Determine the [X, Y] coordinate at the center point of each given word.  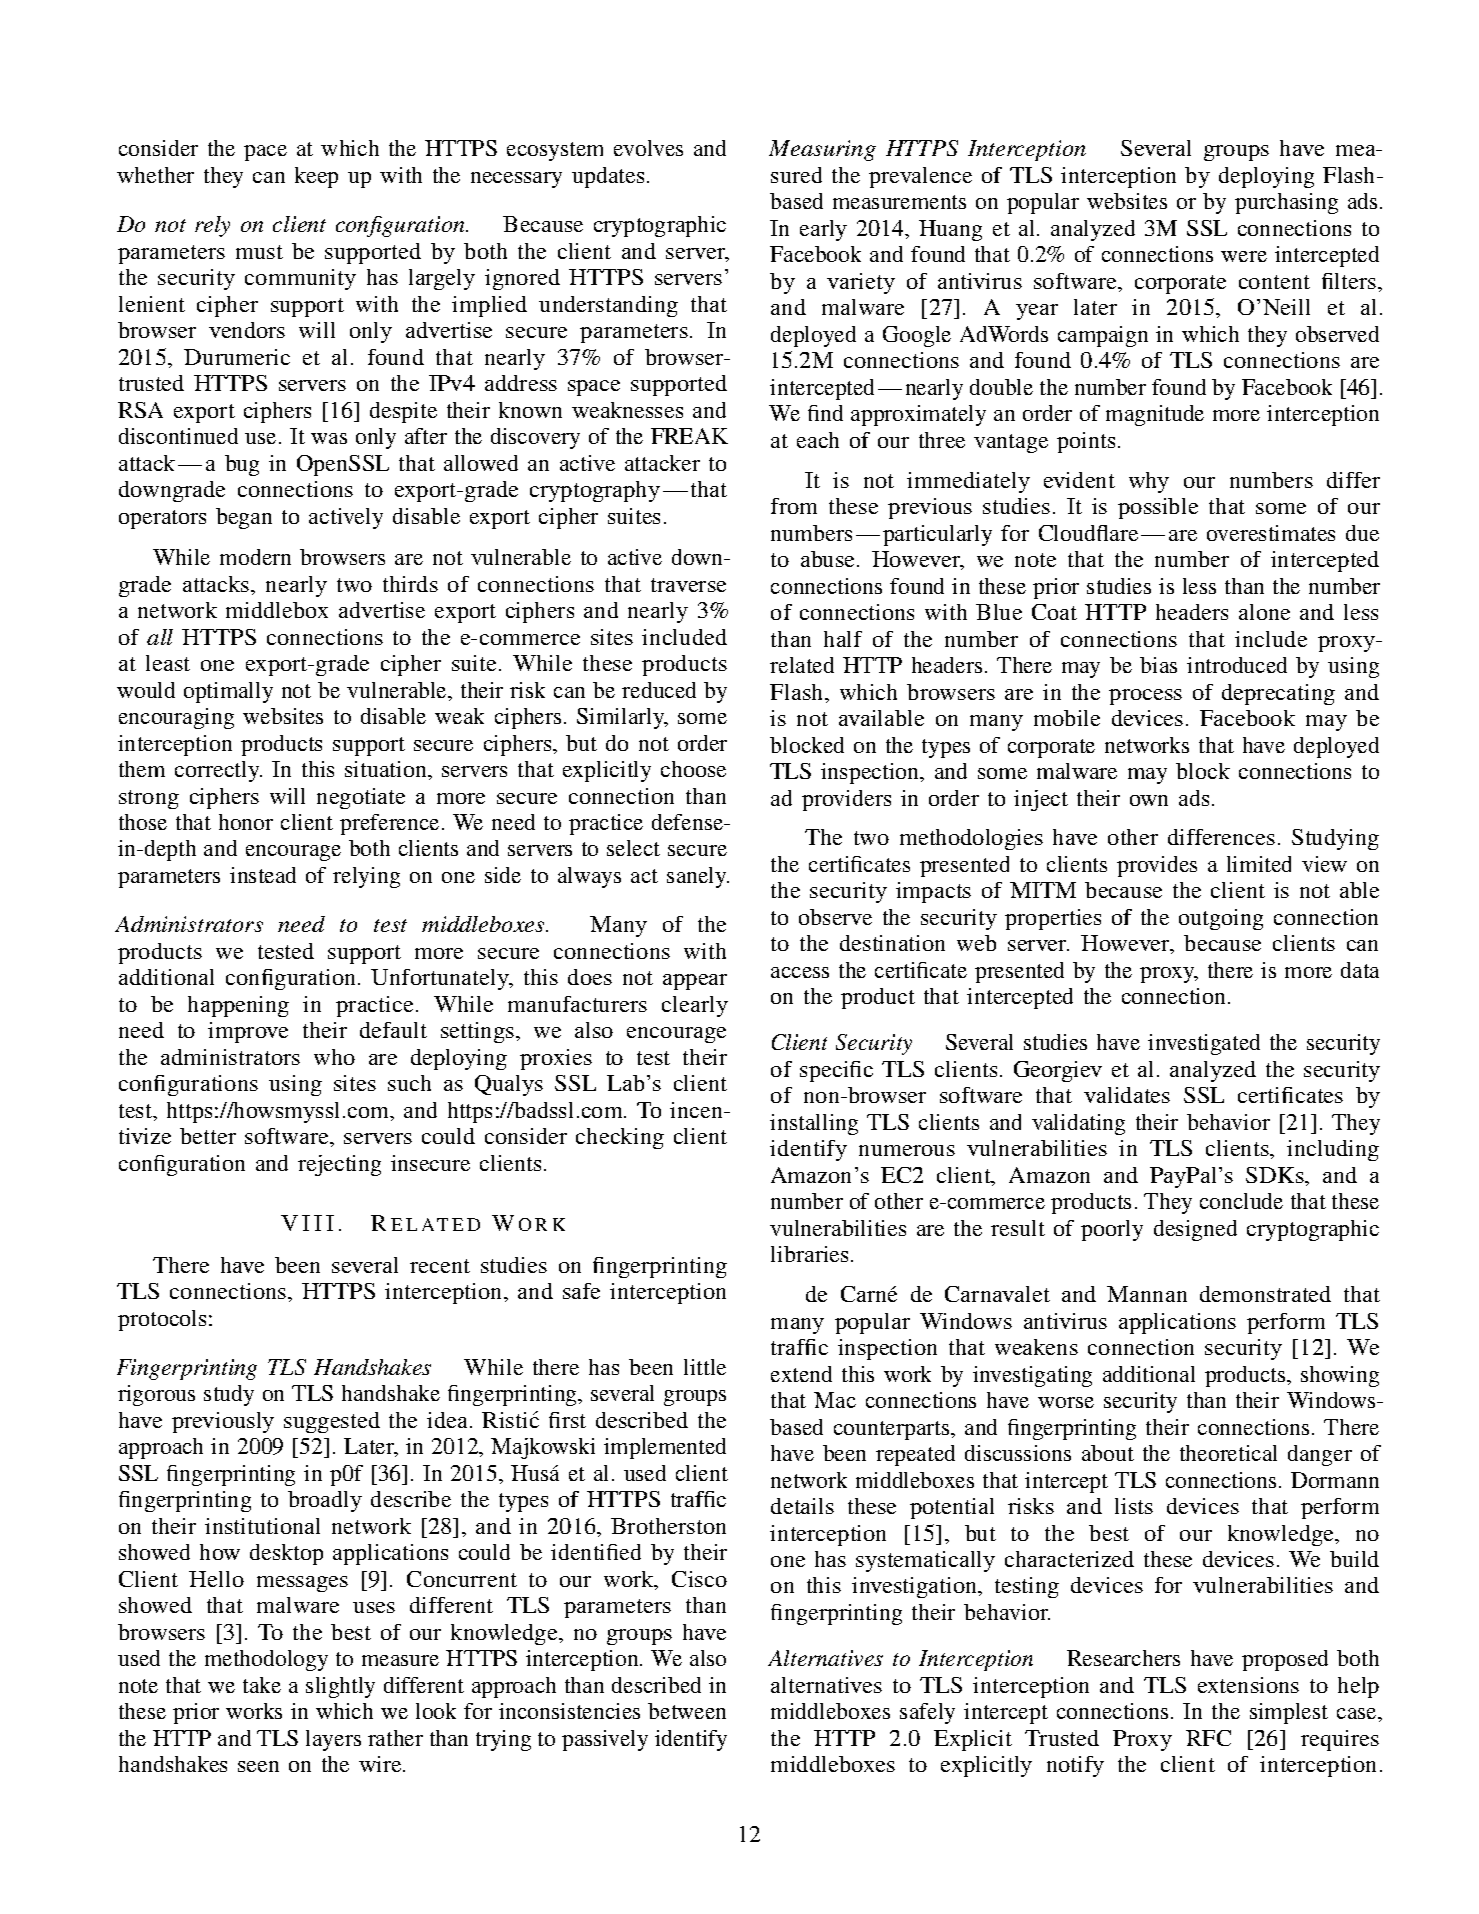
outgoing [1221, 919]
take [262, 1685]
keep [316, 177]
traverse [688, 585]
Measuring [822, 150]
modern [255, 557]
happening [238, 1006]
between [687, 1711]
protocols [162, 1320]
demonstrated [1265, 1294]
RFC [1208, 1738]
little [705, 1367]
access [800, 972]
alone [1264, 612]
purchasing [1286, 203]
